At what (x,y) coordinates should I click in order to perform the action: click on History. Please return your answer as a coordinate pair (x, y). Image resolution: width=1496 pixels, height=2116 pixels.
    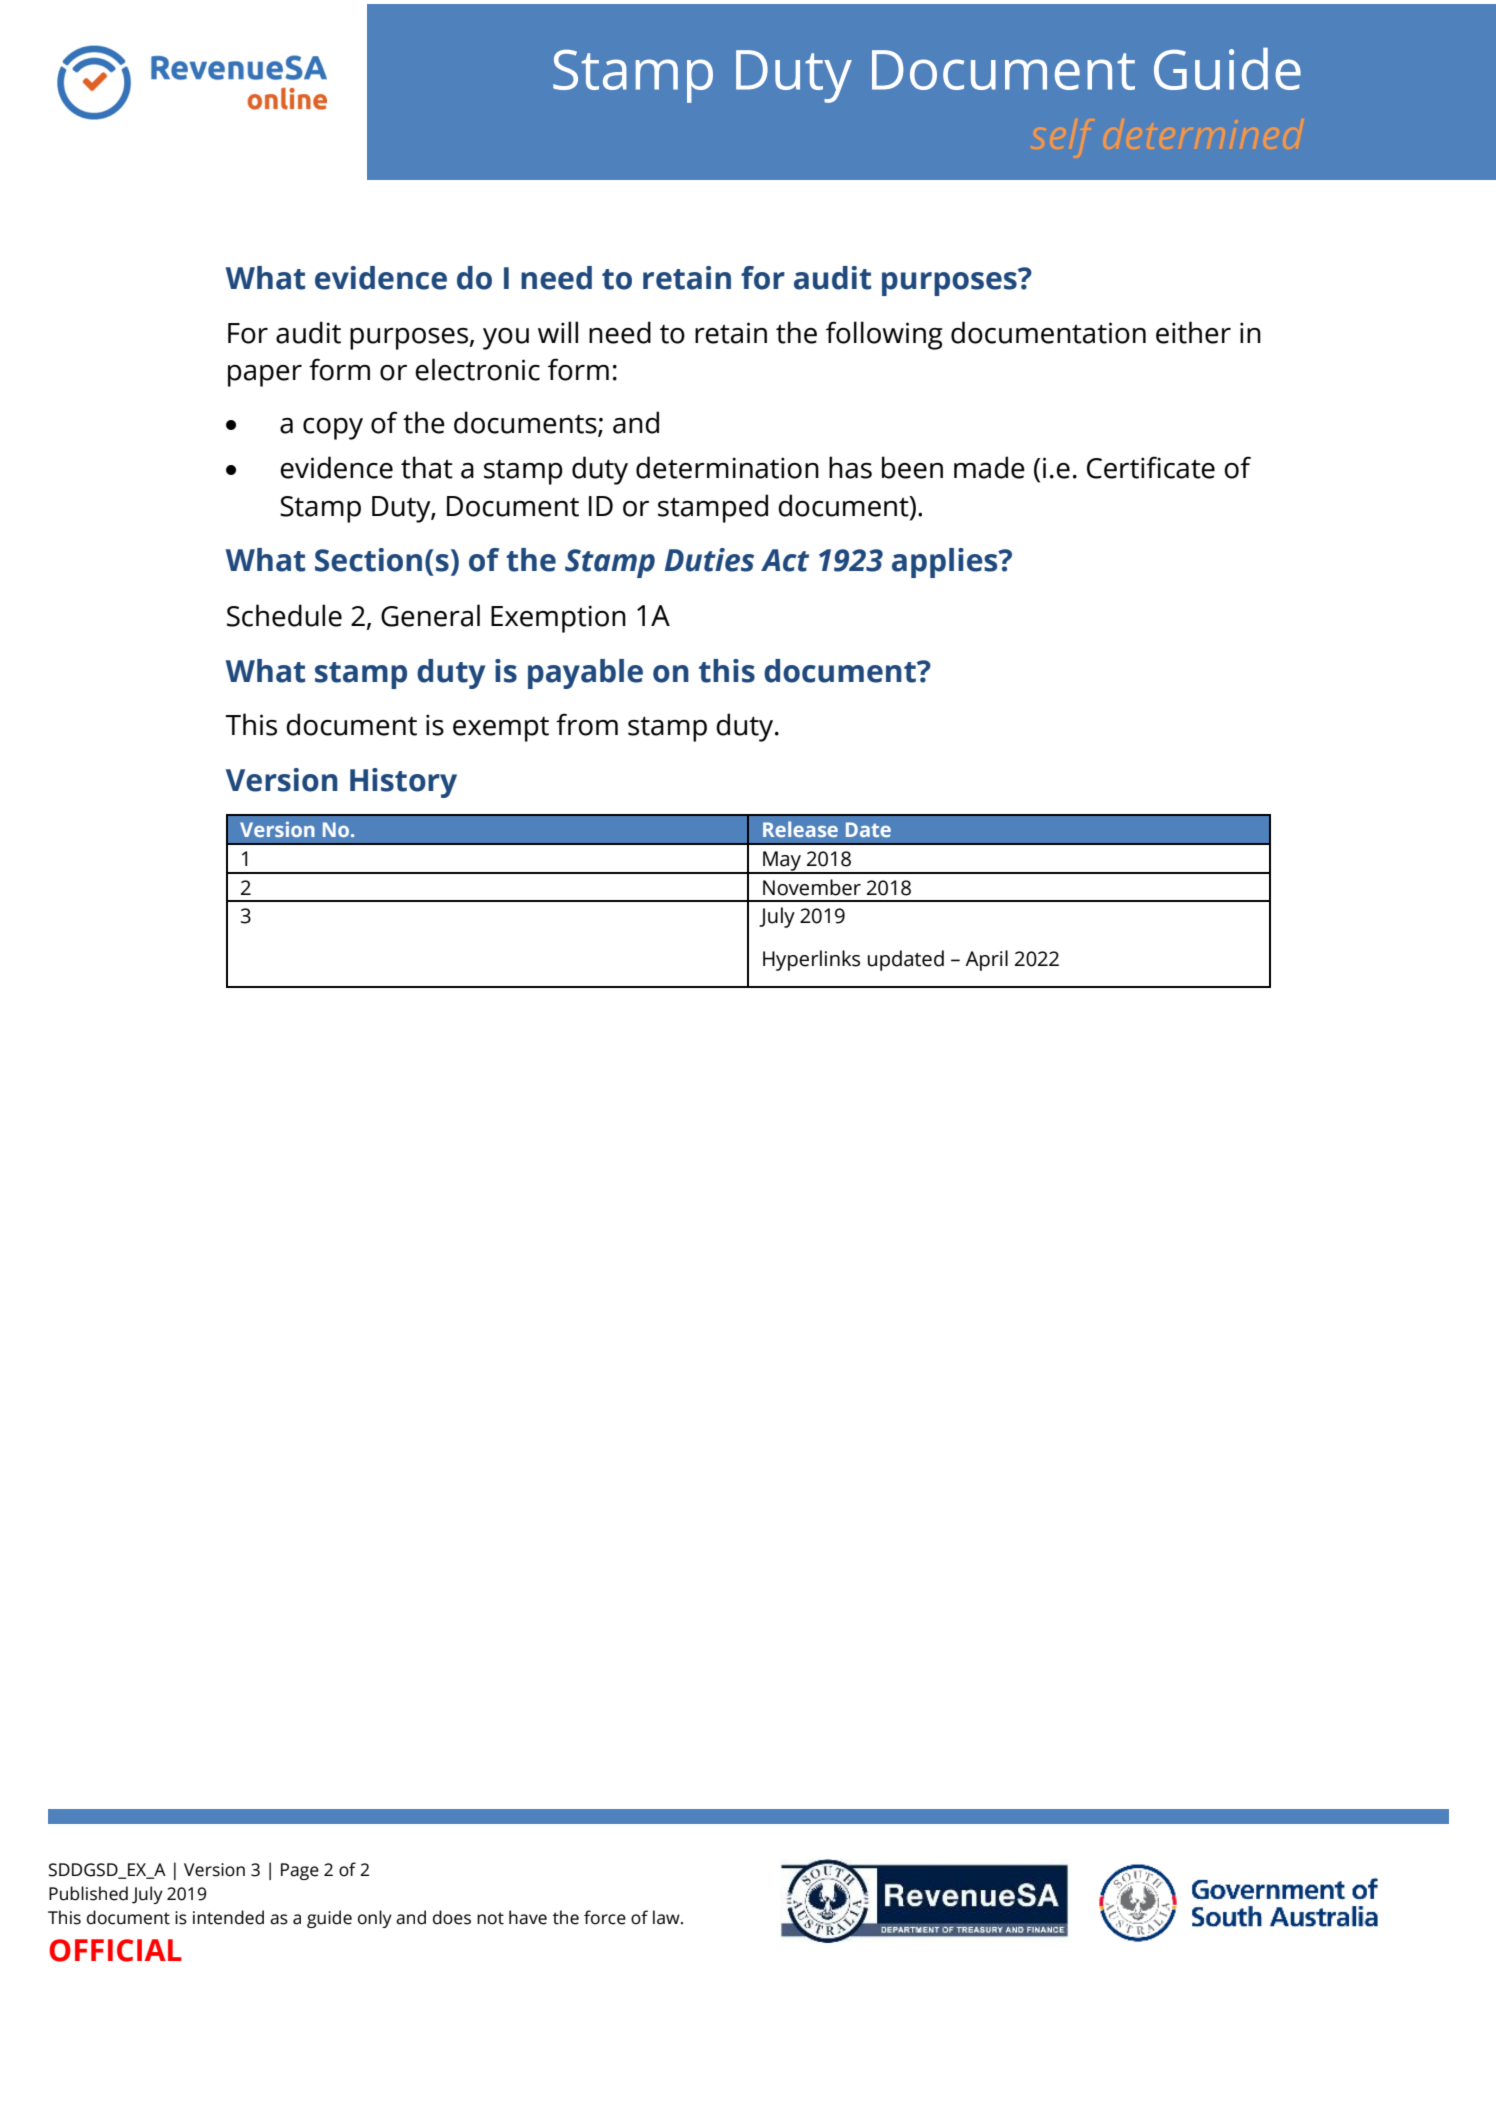
    Looking at the image, I should click on (403, 783).
